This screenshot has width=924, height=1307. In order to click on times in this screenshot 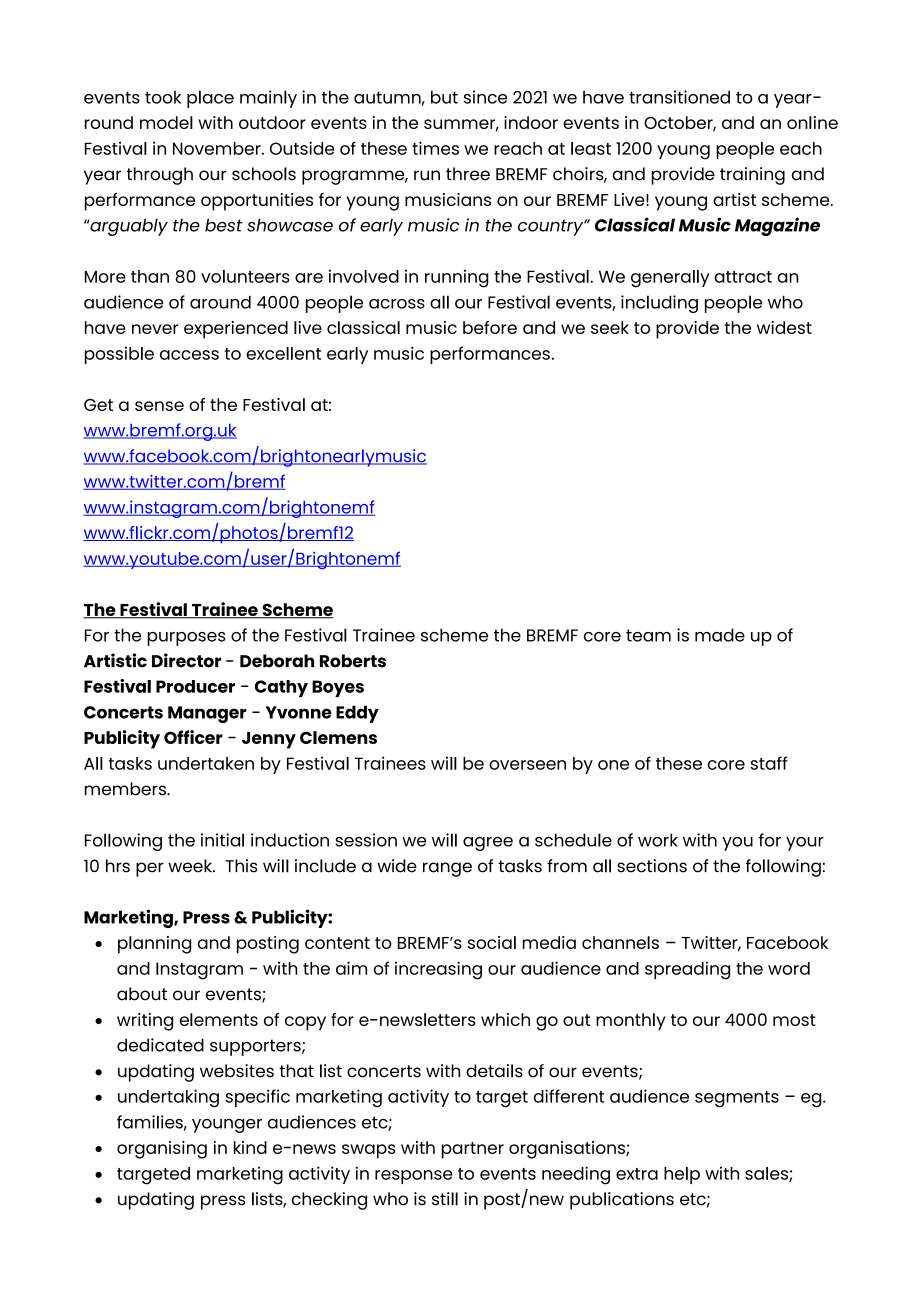, I will do `click(435, 148)`.
